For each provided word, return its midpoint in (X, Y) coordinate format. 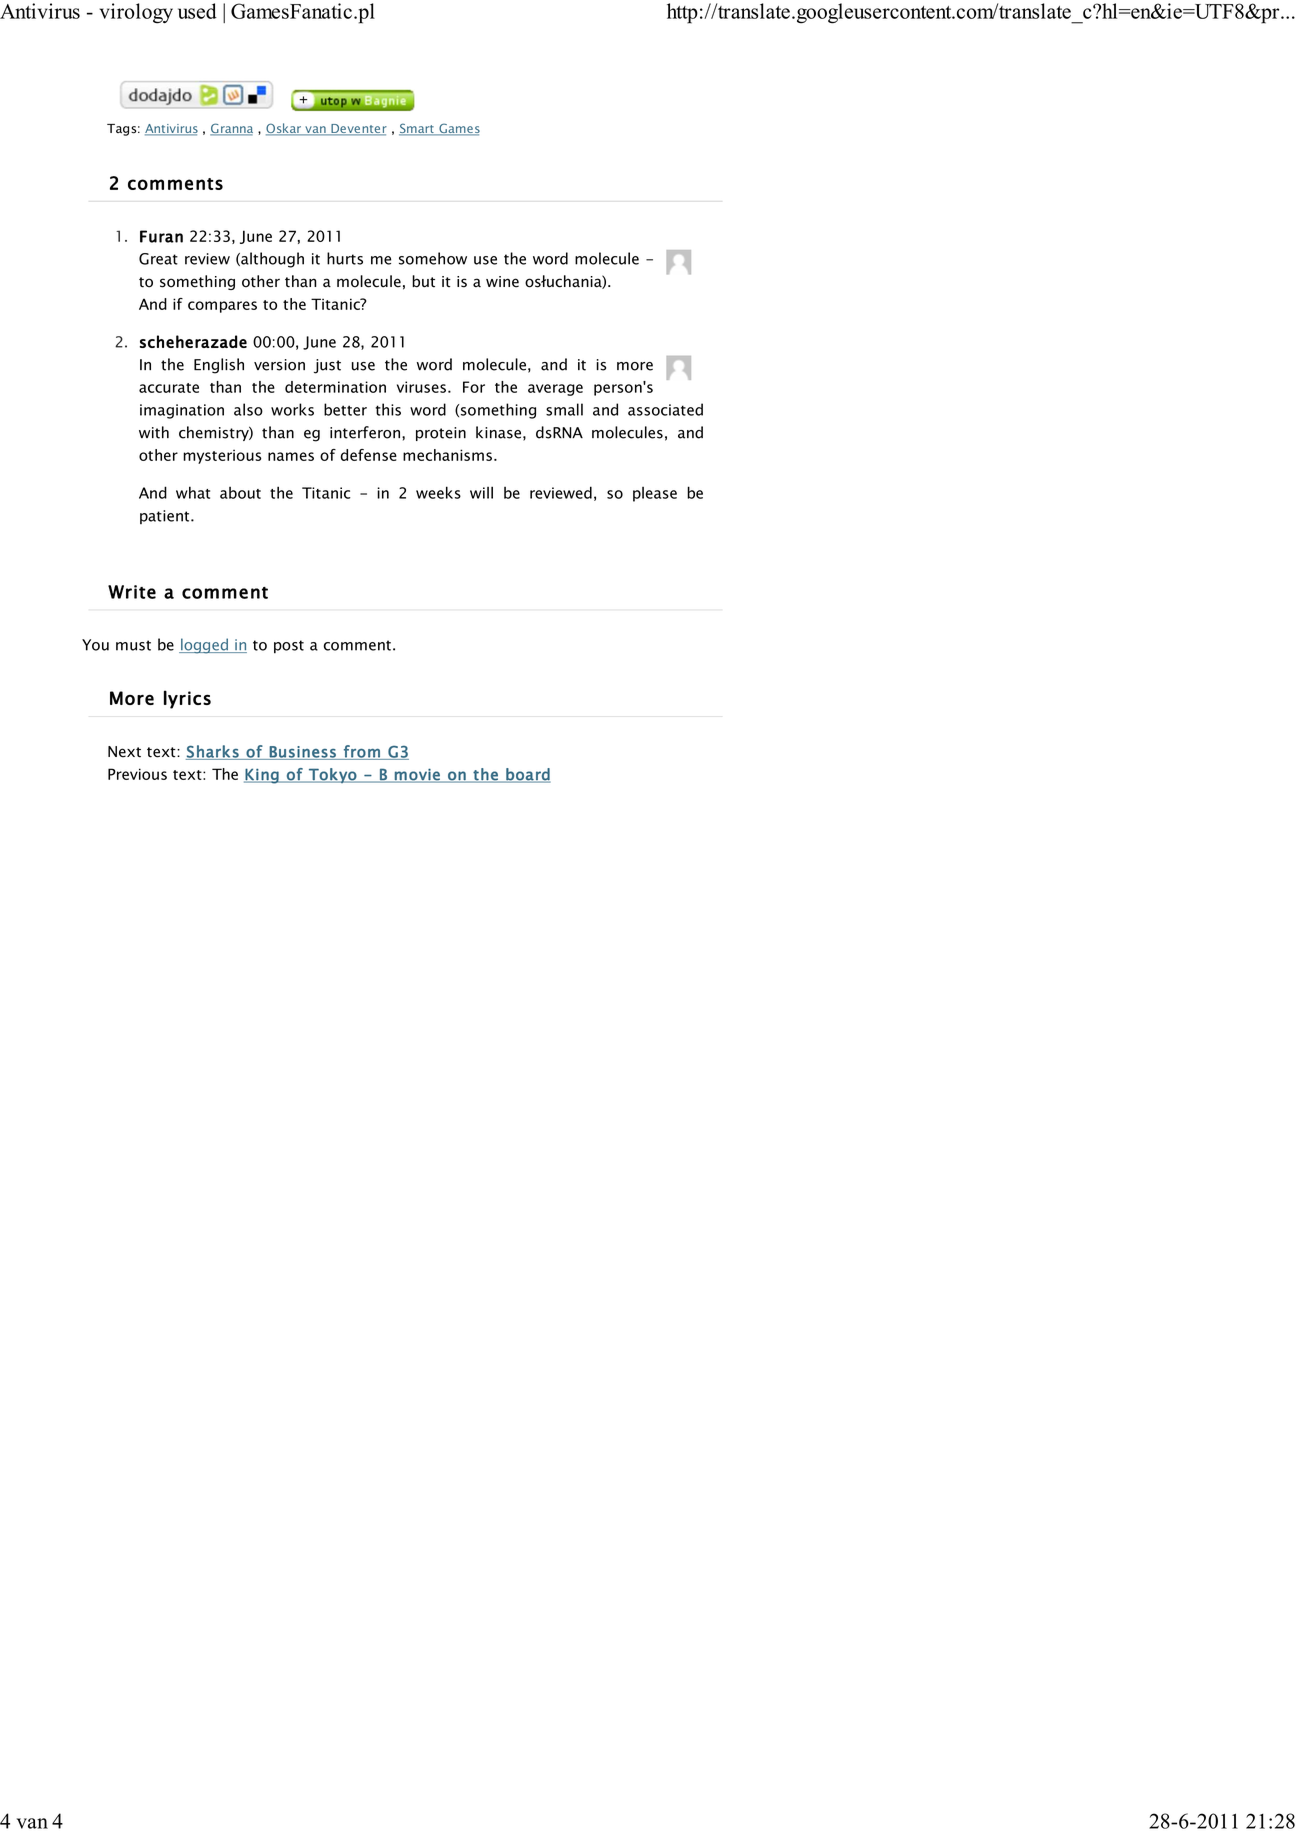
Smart (417, 129)
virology (136, 13)
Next (124, 752)
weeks (438, 492)
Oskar (284, 129)
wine (502, 282)
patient (166, 517)
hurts (345, 258)
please (655, 494)
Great (158, 259)
